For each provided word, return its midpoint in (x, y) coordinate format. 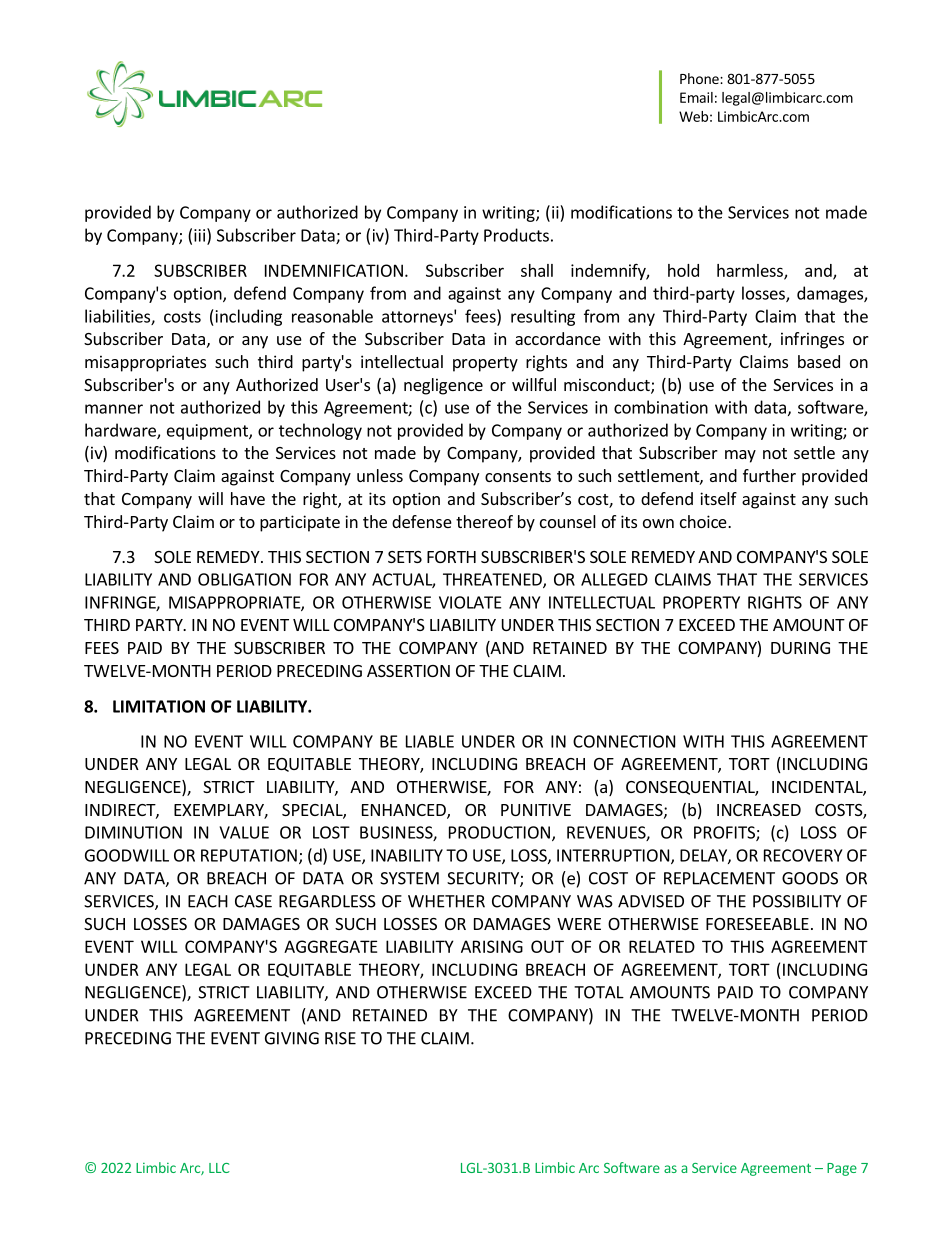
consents (518, 476)
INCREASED (759, 810)
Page (842, 1169)
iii (199, 235)
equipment (208, 432)
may (740, 456)
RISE (340, 1038)
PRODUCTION (499, 832)
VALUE (244, 832)
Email (696, 97)
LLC (219, 1168)
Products (516, 235)
